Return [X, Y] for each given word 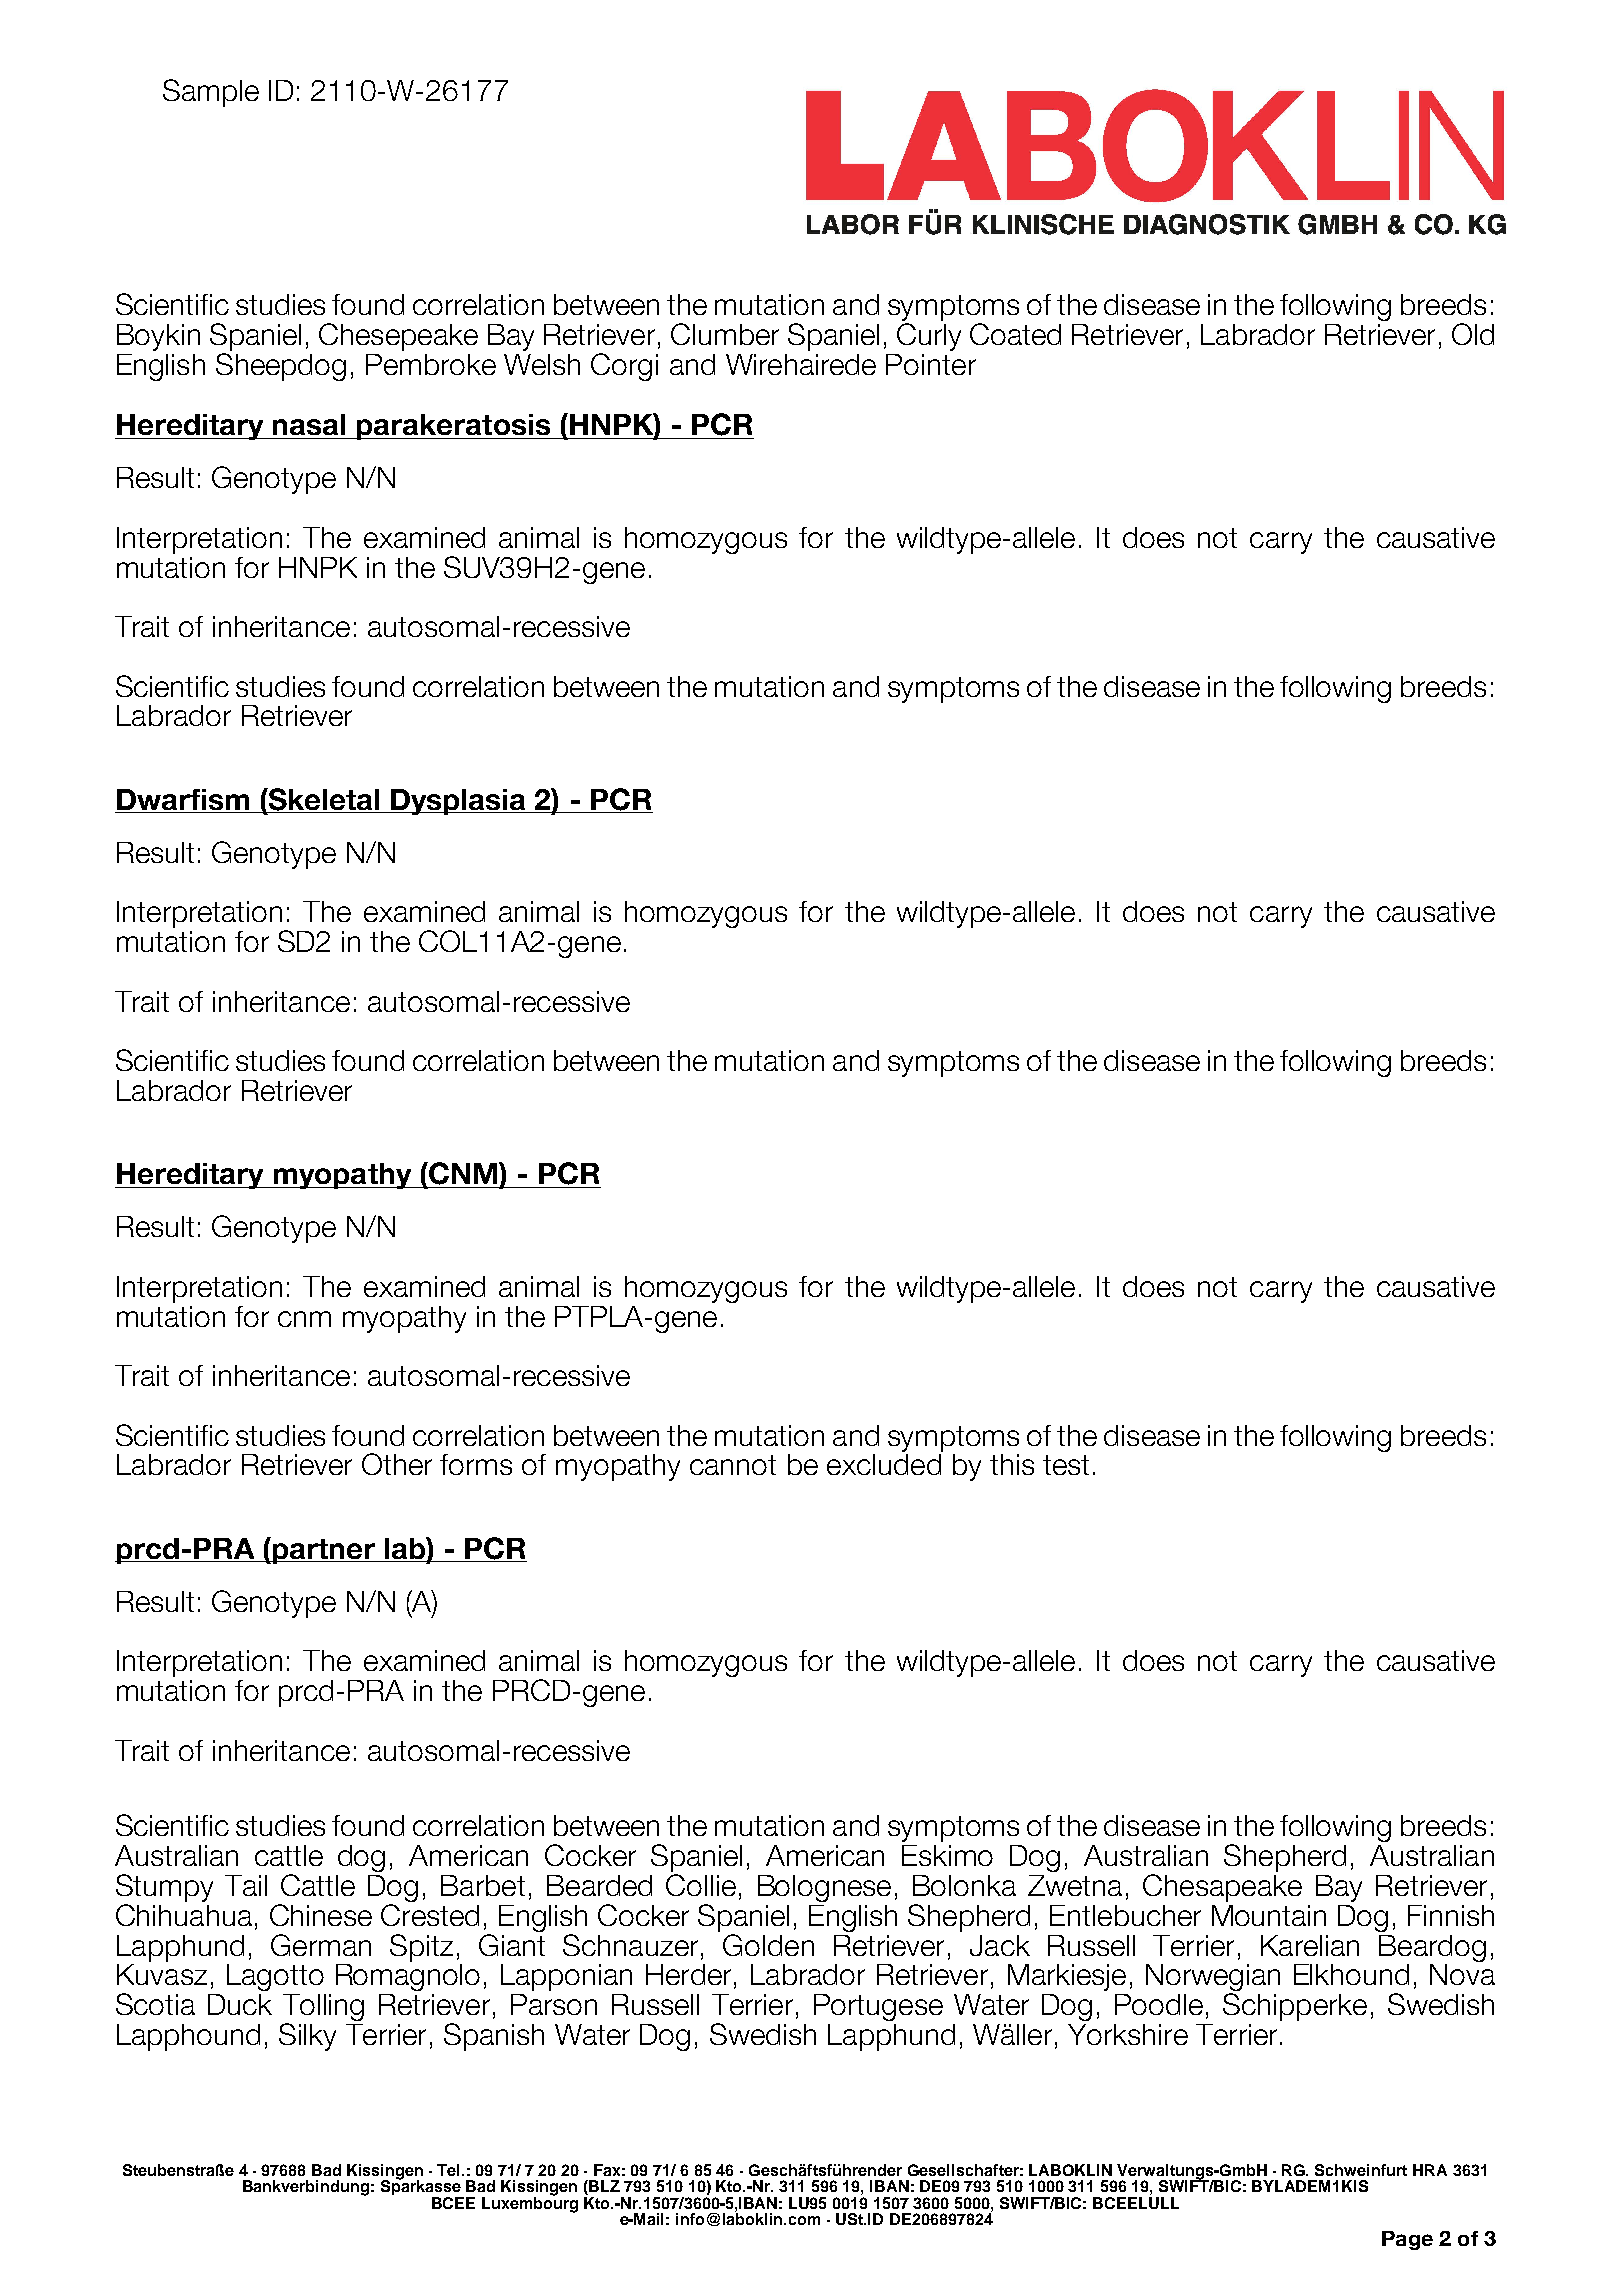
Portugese [878, 2007]
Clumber [725, 334]
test [1066, 1465]
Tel [450, 2170]
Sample [211, 93]
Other [397, 1464]
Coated [1015, 334]
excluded [884, 1464]
